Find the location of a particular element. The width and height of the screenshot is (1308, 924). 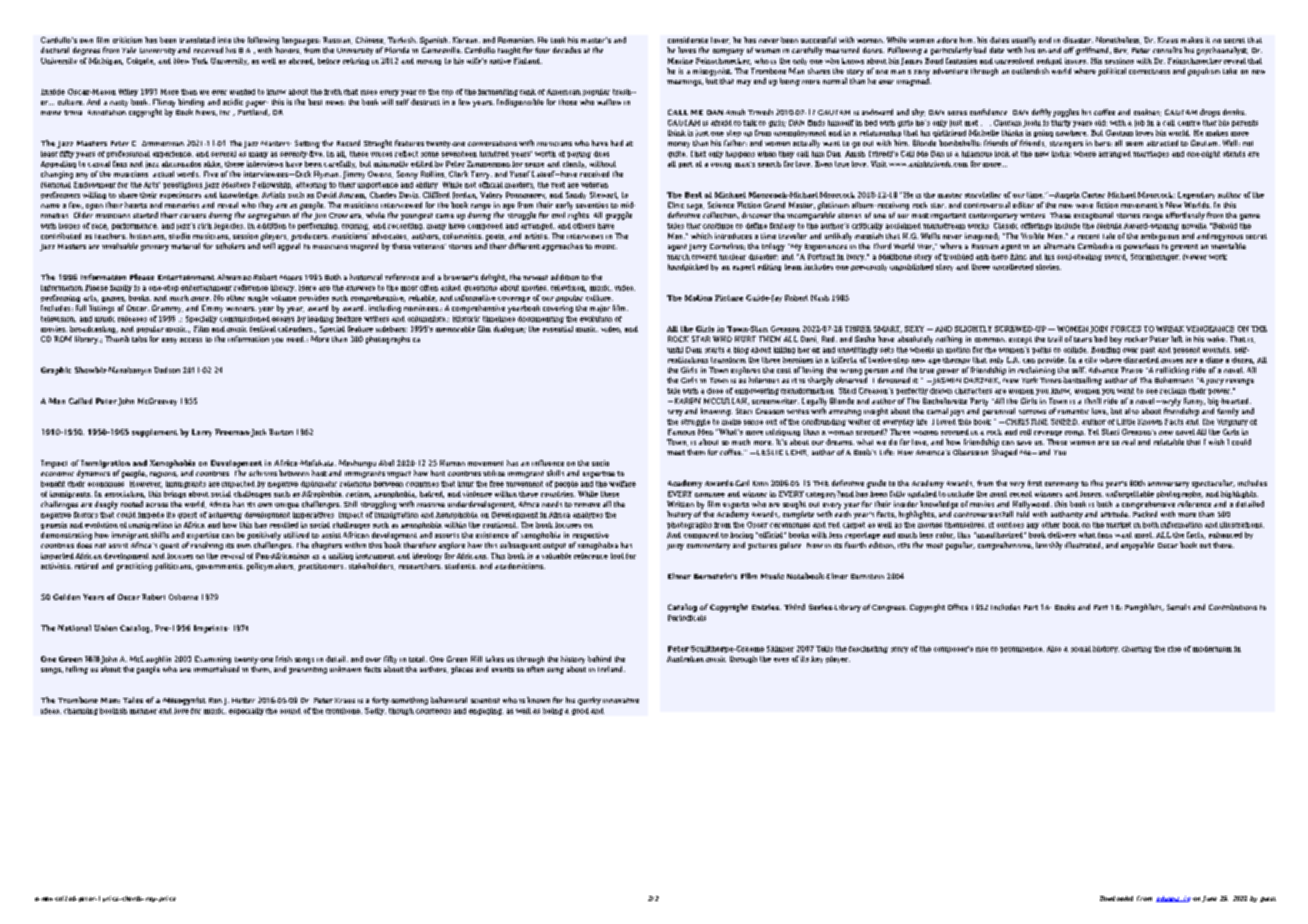

rich is located at coordinates (205, 226).
